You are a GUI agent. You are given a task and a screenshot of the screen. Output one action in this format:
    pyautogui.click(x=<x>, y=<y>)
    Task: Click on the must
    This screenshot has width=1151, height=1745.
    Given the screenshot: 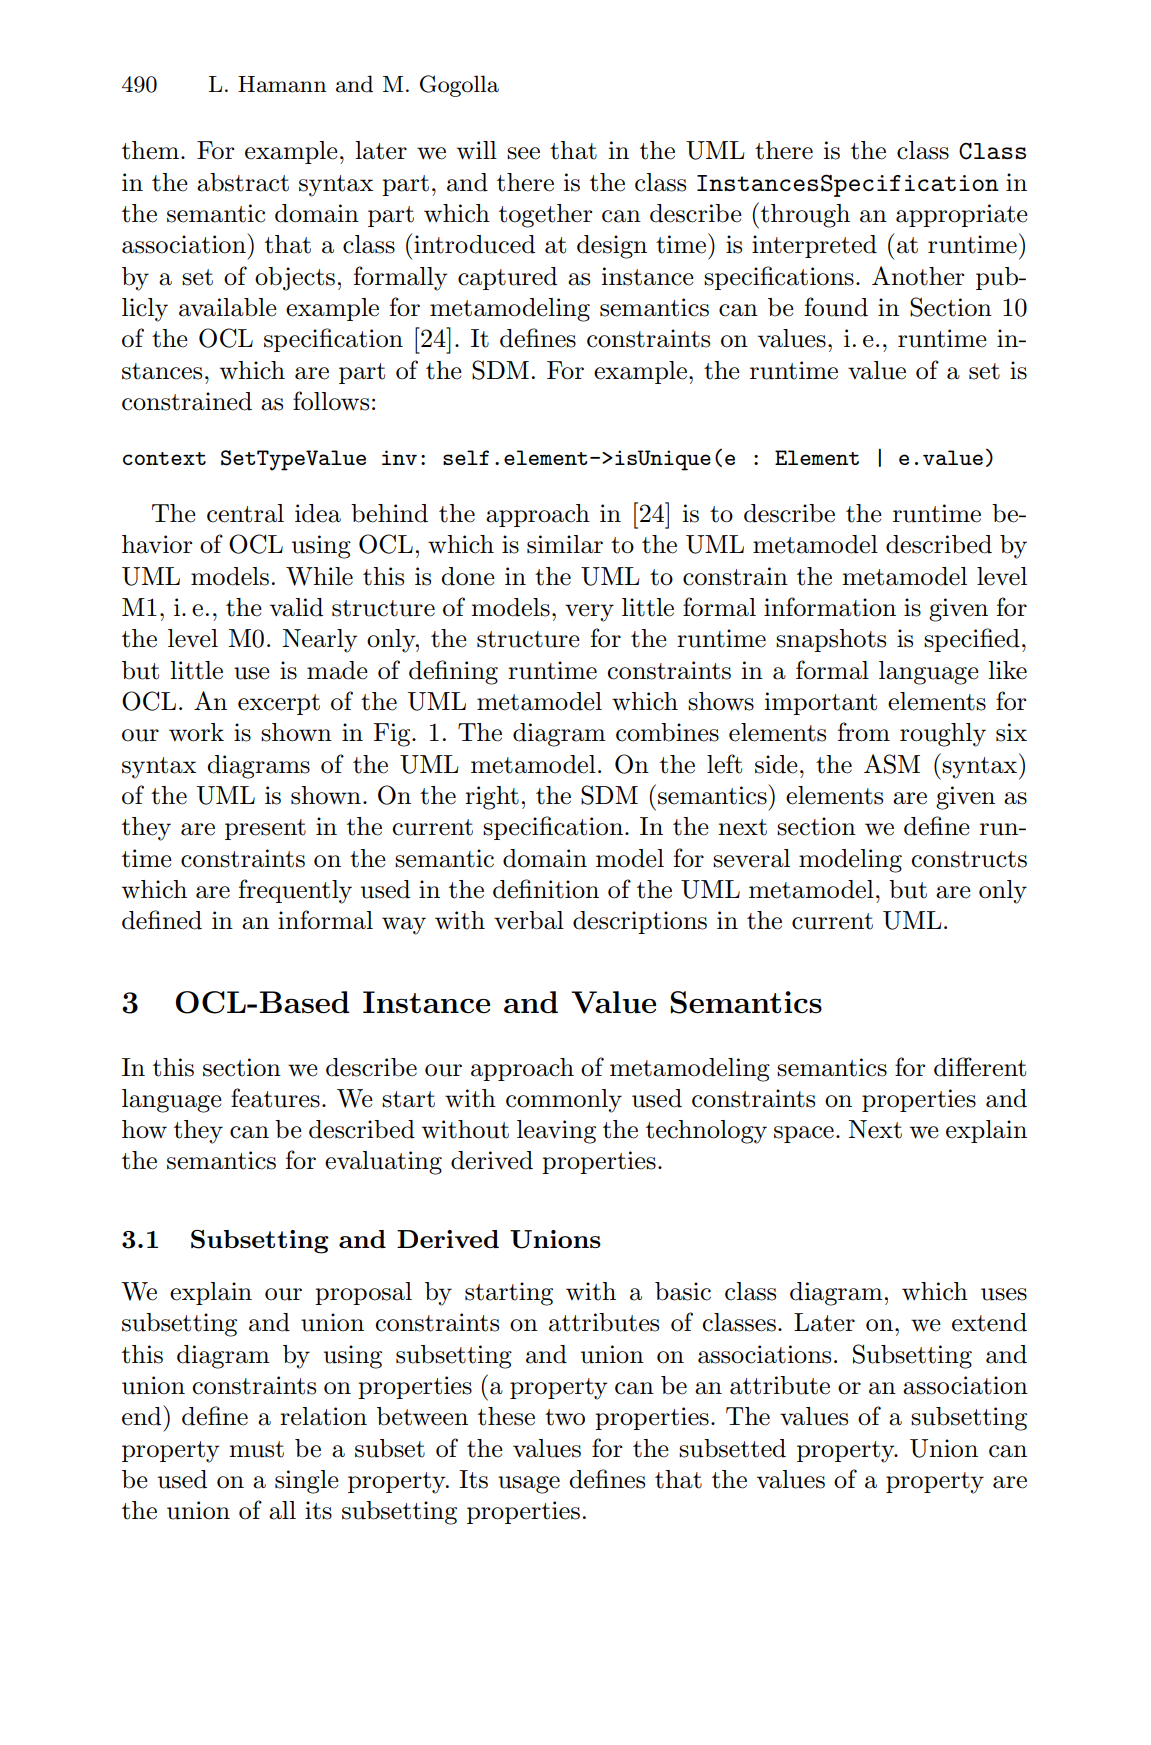 What is the action you would take?
    pyautogui.click(x=256, y=1449)
